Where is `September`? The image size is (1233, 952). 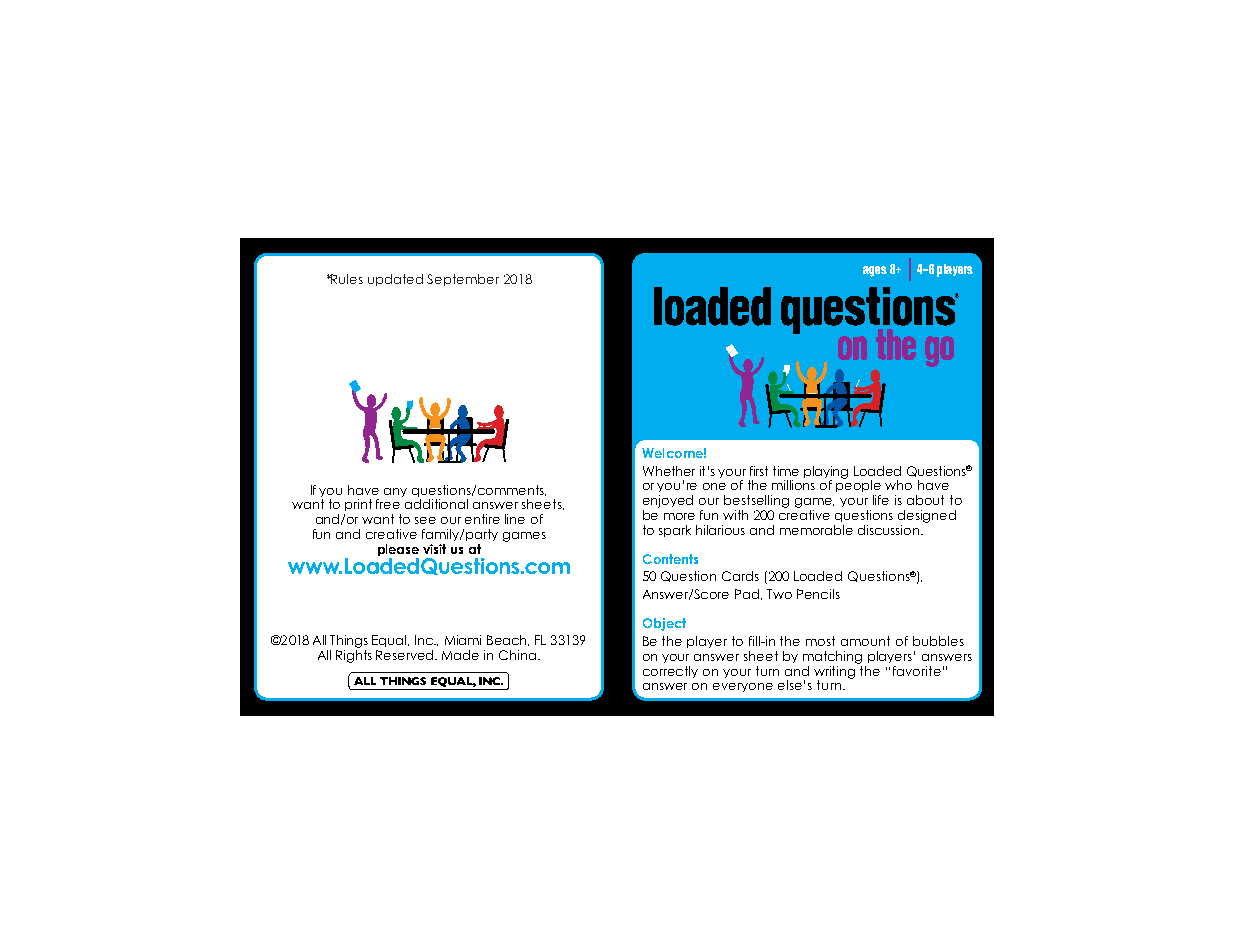 September is located at coordinates (463, 280).
